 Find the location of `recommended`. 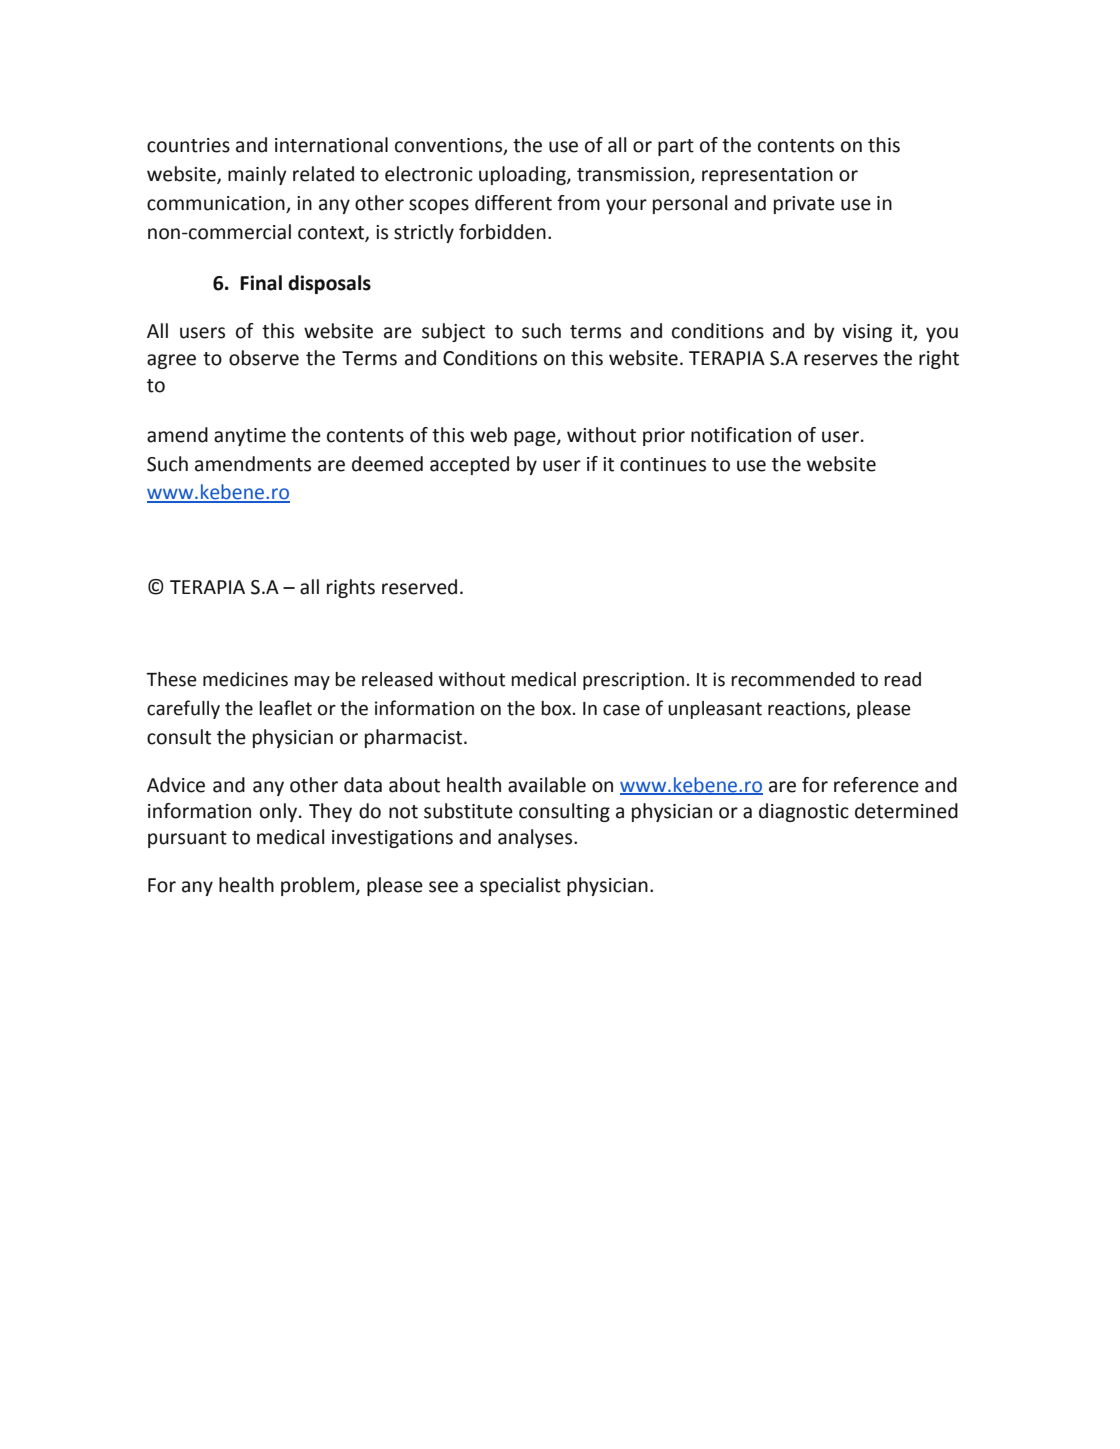

recommended is located at coordinates (793, 679).
